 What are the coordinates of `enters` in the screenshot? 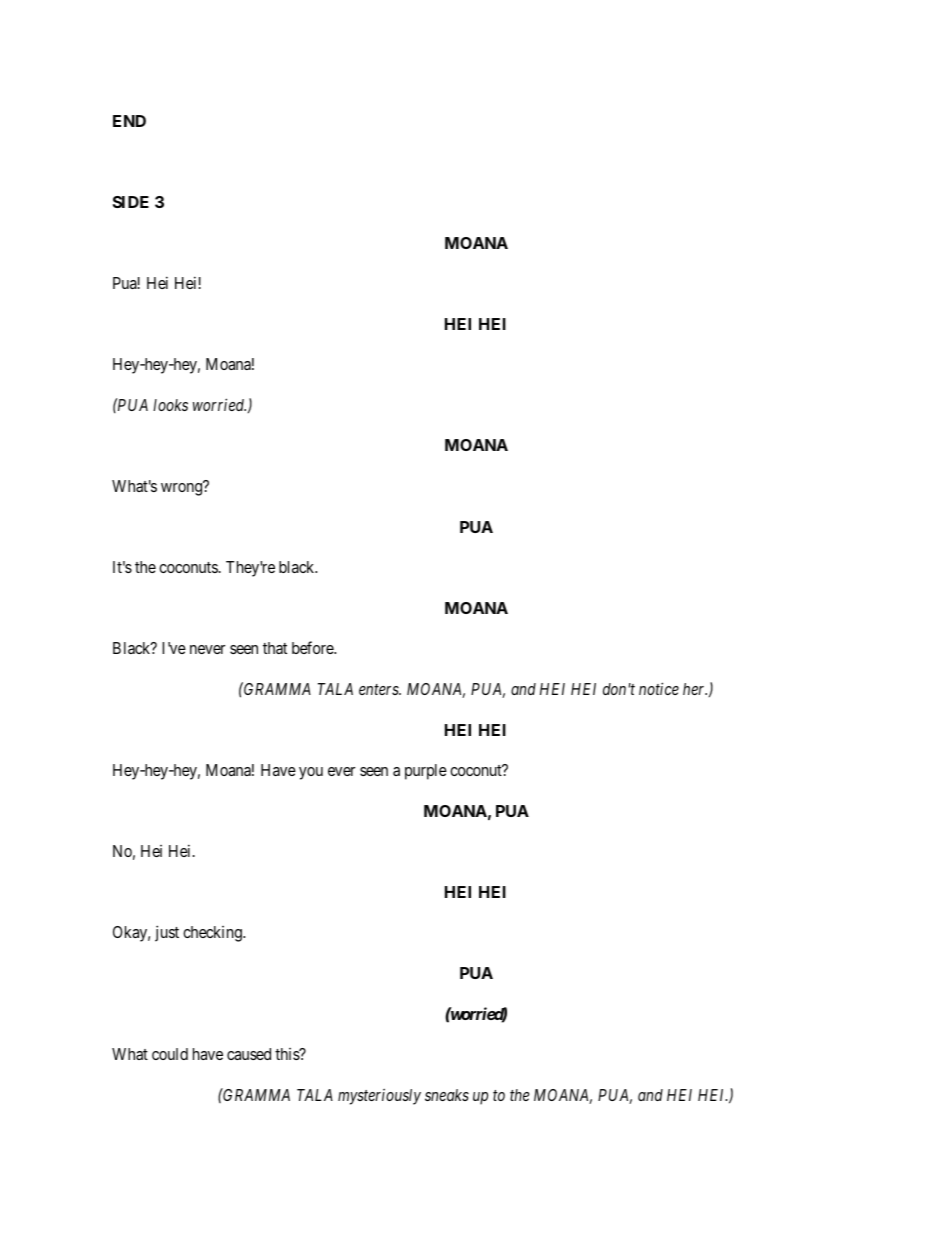 It's located at (380, 689).
